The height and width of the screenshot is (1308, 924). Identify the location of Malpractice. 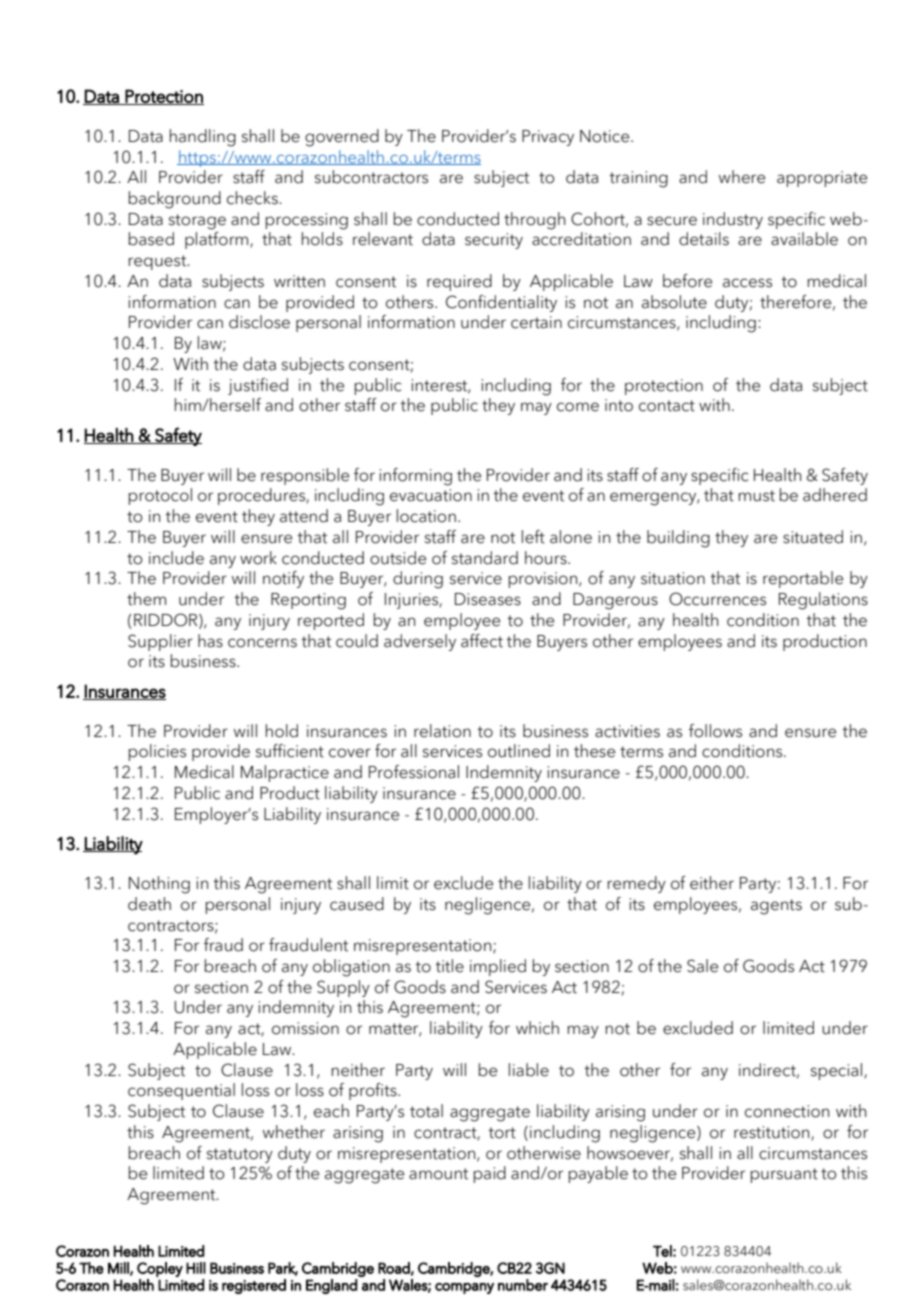
(285, 773).
